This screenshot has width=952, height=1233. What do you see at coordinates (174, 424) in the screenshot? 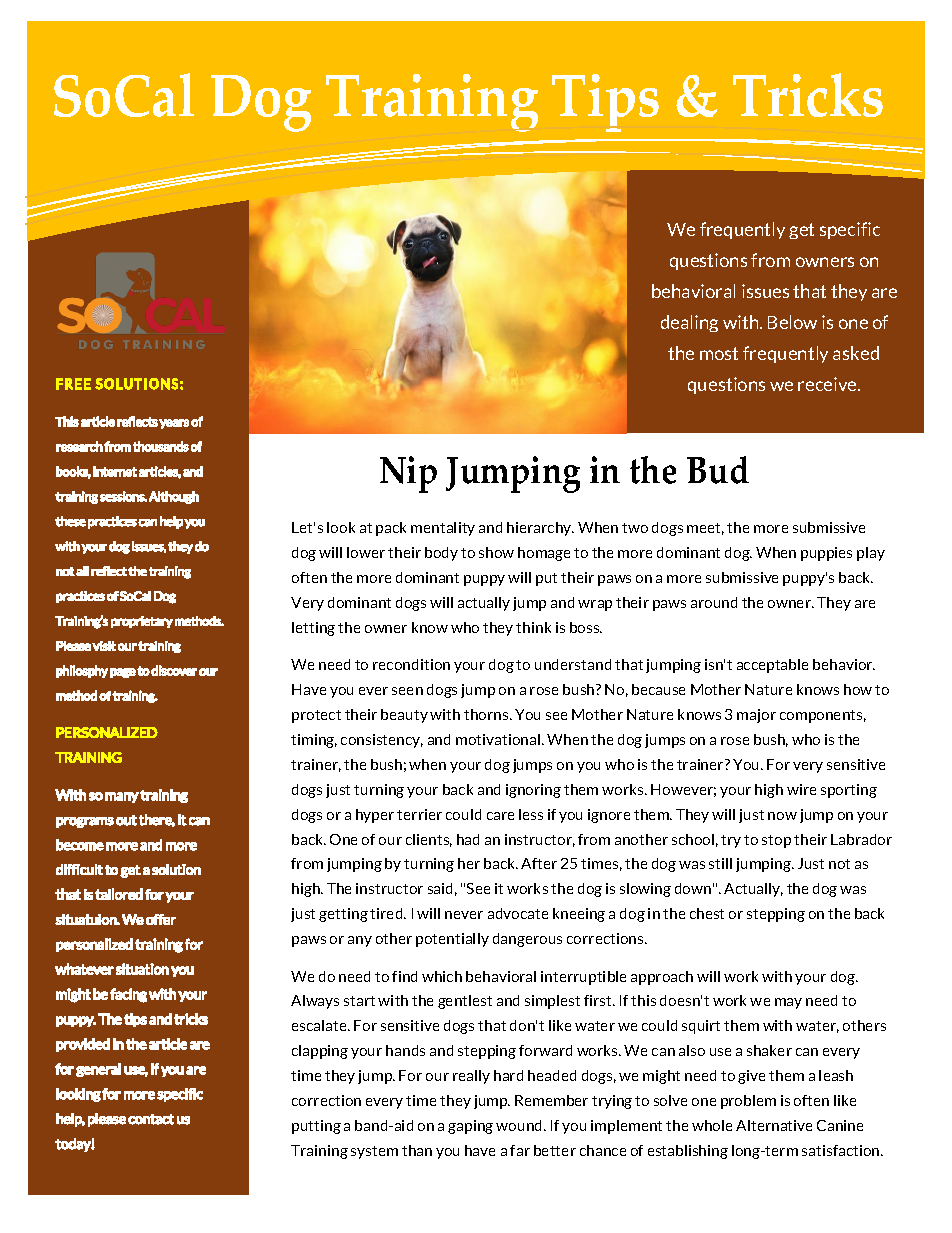
I see `years` at bounding box center [174, 424].
